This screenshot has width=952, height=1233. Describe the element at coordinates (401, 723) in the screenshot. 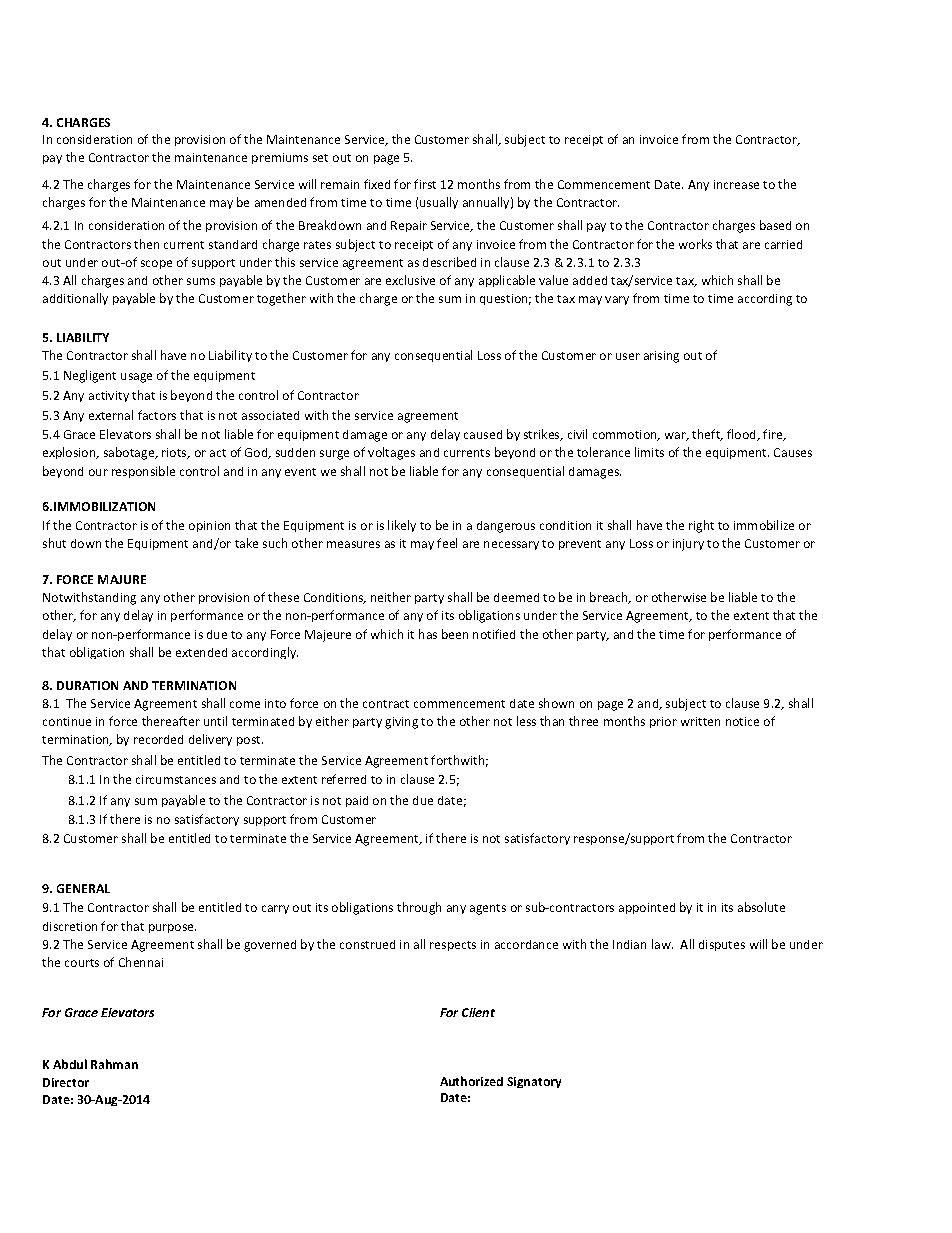

I see `giving` at that location.
